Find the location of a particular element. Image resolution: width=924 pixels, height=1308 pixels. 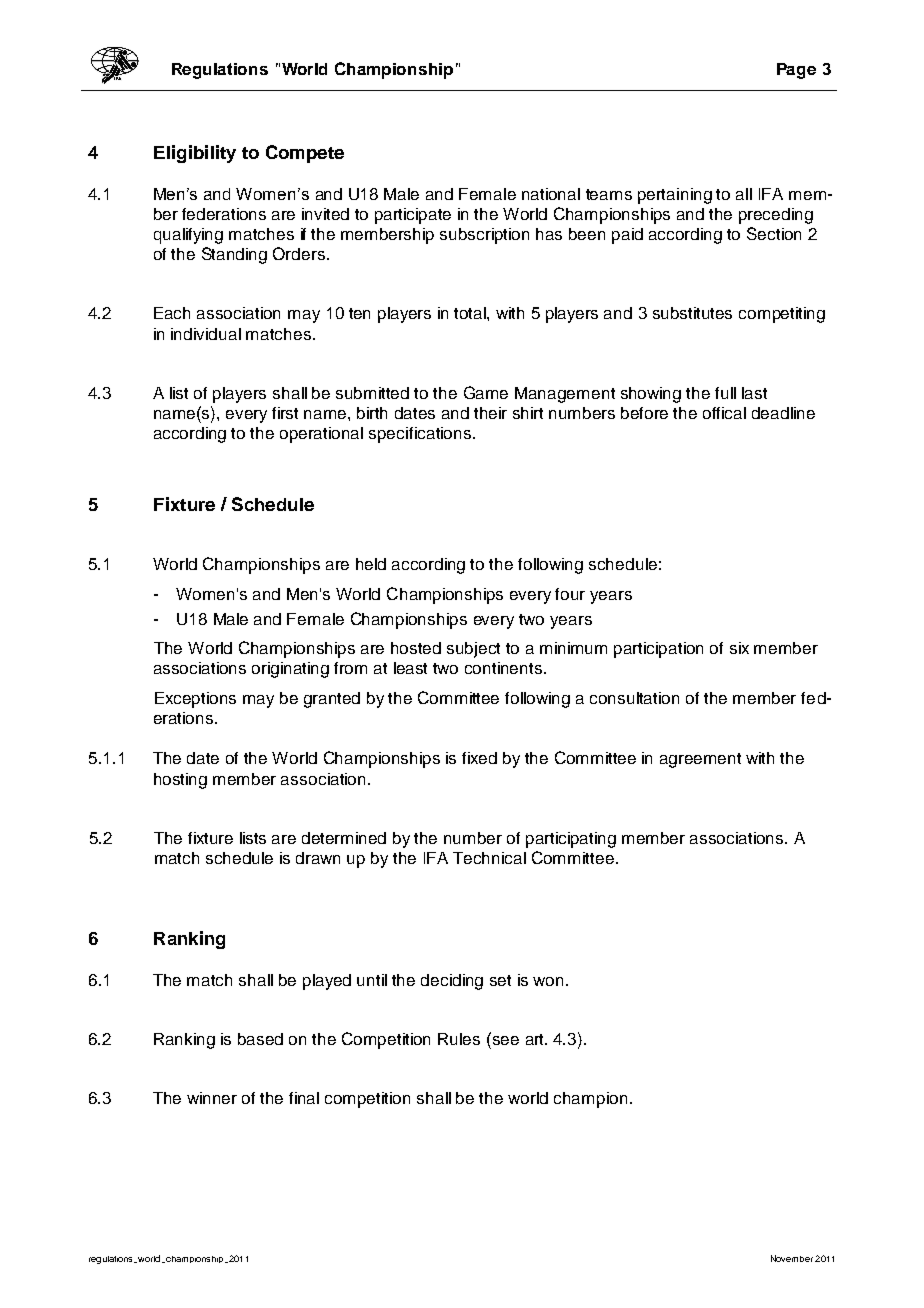

Game is located at coordinates (486, 392).
